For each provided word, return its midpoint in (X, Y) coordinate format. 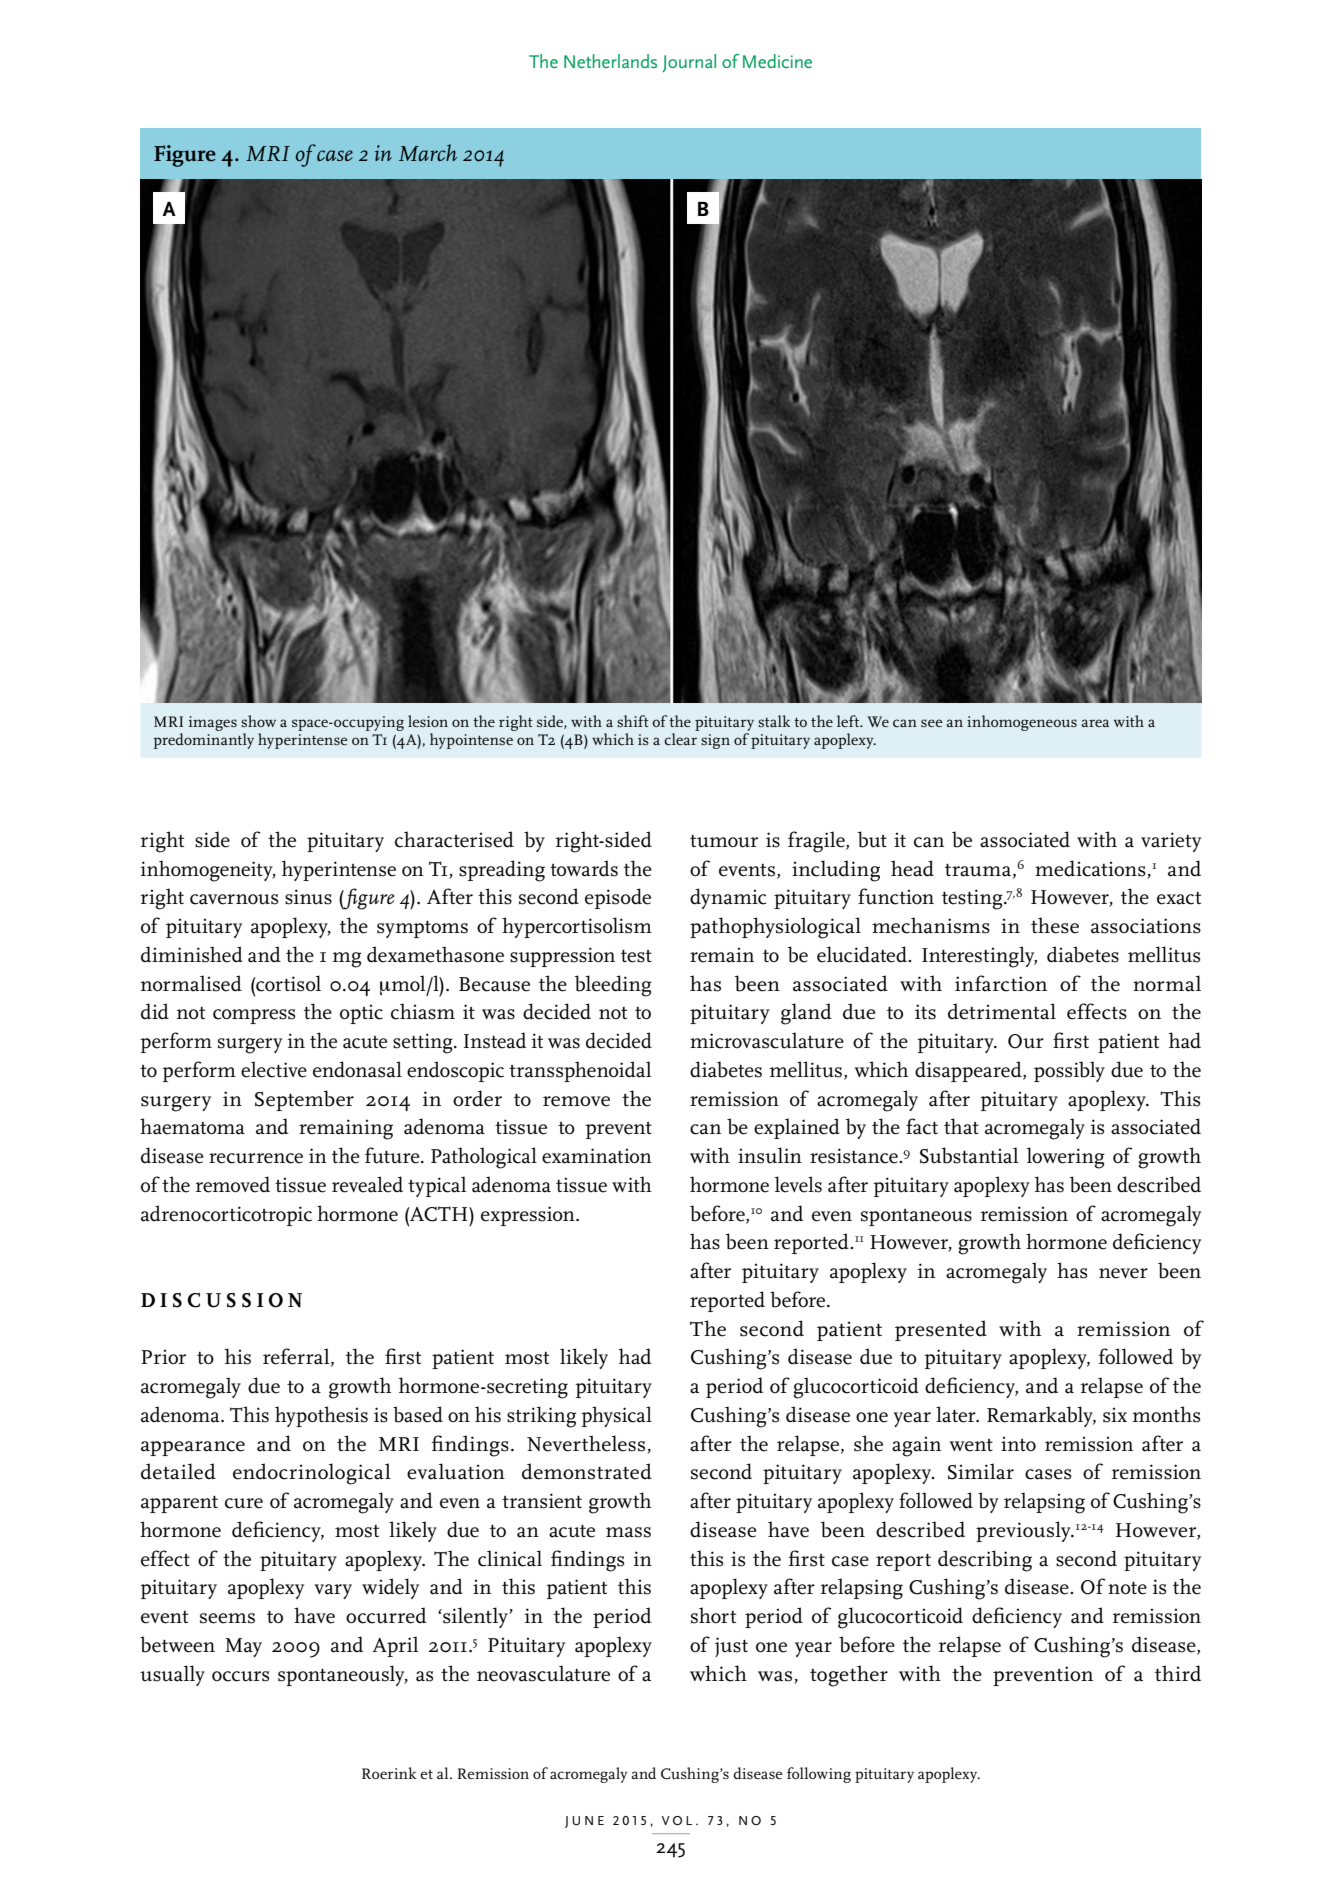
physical (616, 1416)
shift (633, 721)
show (258, 721)
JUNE (584, 1822)
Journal (689, 63)
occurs (240, 1676)
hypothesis (321, 1416)
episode (618, 898)
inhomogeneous (1022, 723)
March (428, 152)
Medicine (777, 61)
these (1055, 925)
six (1115, 1415)
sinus (308, 897)
